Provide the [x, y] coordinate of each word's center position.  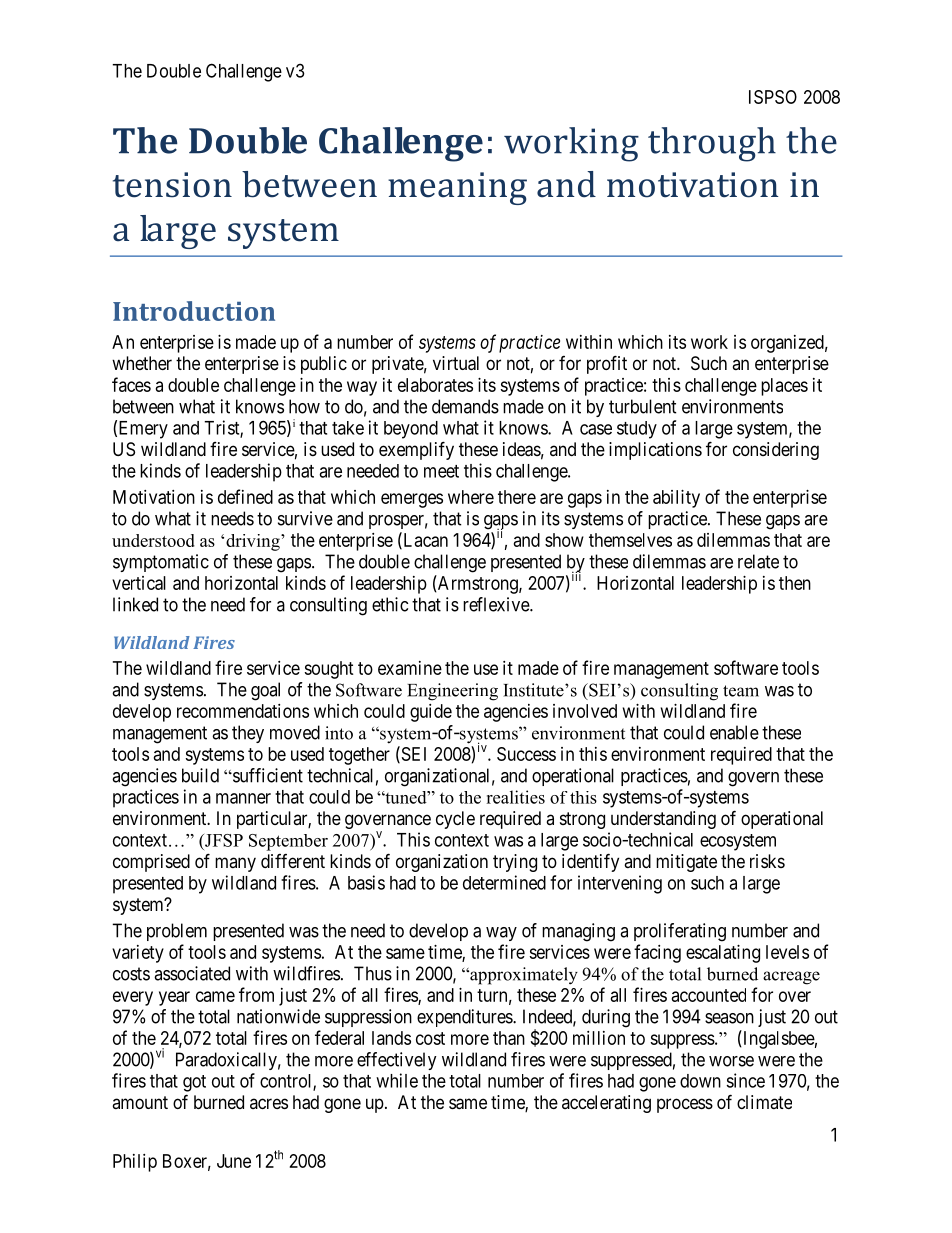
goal [265, 691]
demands [465, 406]
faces [131, 384]
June [234, 1161]
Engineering [452, 692]
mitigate [686, 863]
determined [504, 882]
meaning [457, 188]
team [741, 691]
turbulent [643, 406]
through [712, 144]
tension [172, 185]
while [397, 1080]
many [235, 864]
